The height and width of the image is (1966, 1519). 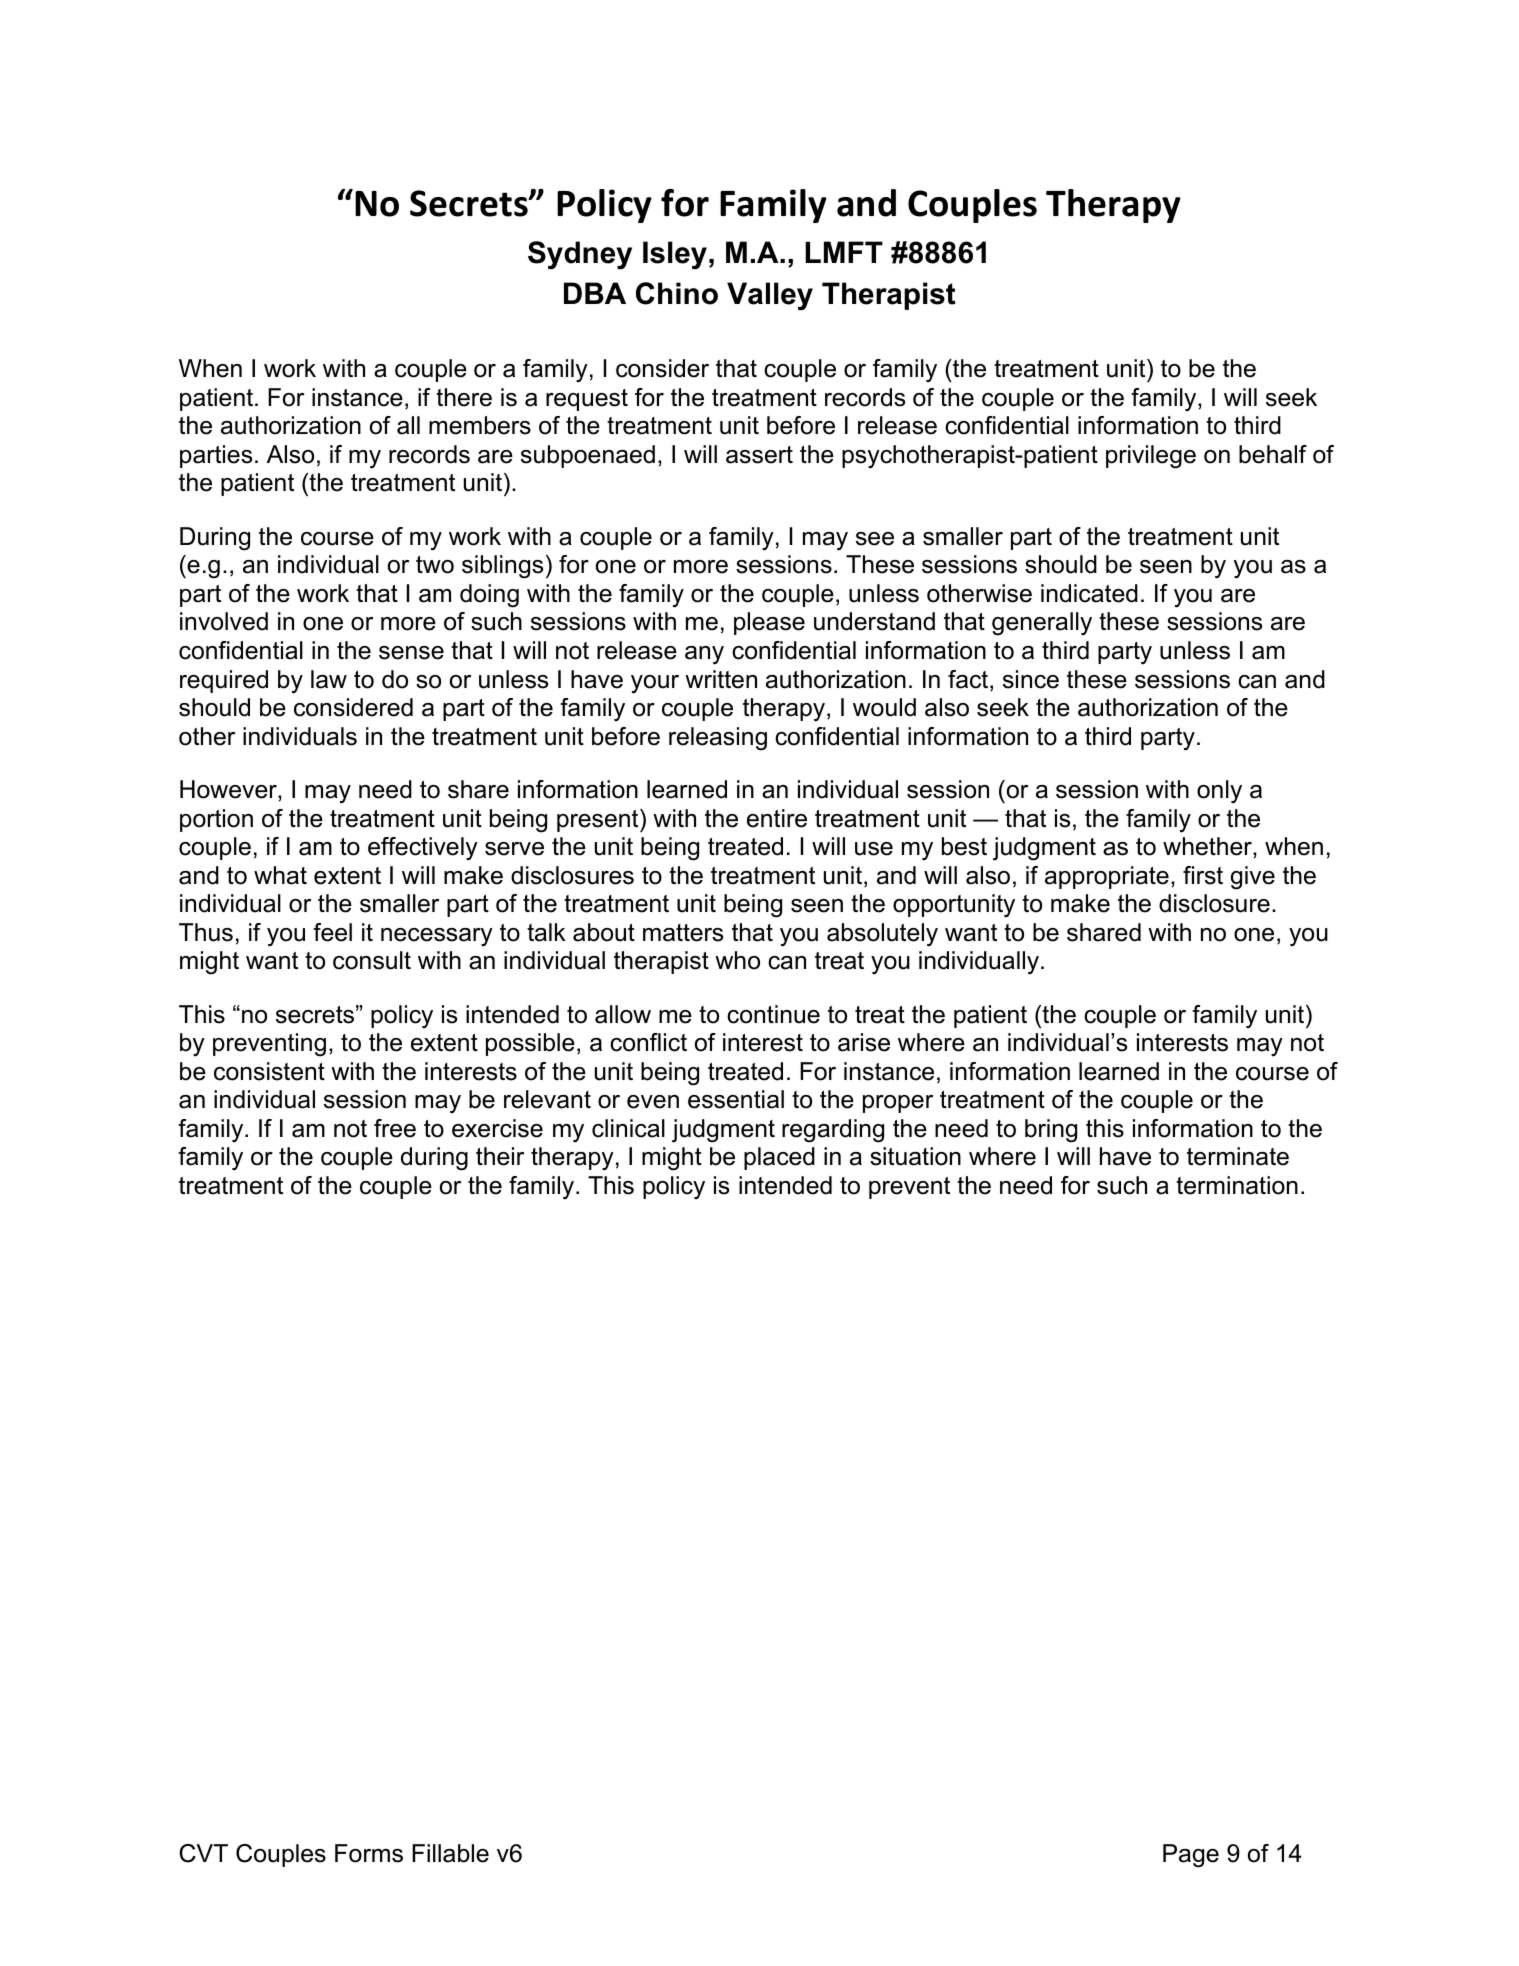 I want to click on Forms, so click(x=369, y=1853).
